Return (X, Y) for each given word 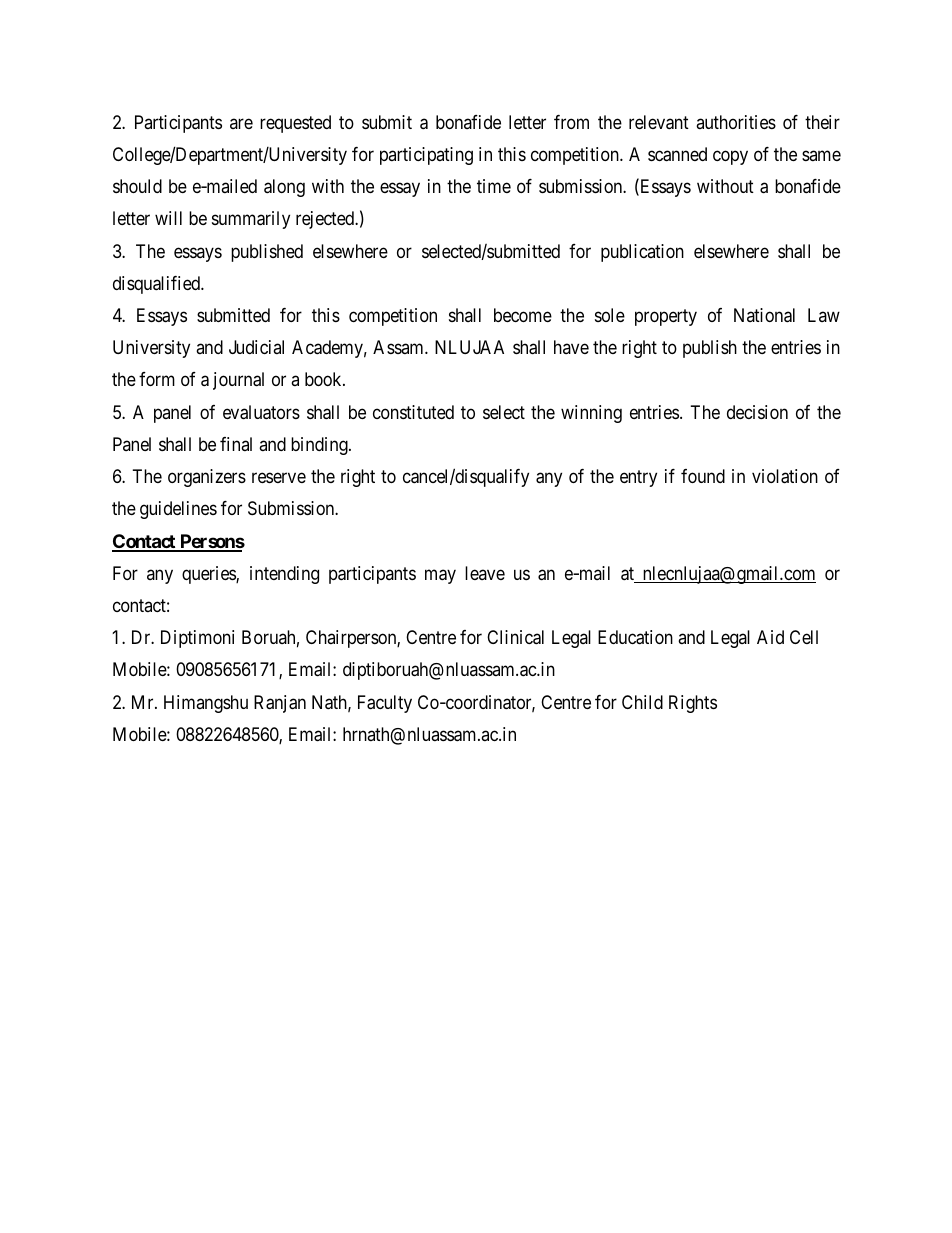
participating (426, 156)
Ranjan (280, 704)
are (241, 123)
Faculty (385, 704)
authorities (736, 122)
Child (642, 702)
